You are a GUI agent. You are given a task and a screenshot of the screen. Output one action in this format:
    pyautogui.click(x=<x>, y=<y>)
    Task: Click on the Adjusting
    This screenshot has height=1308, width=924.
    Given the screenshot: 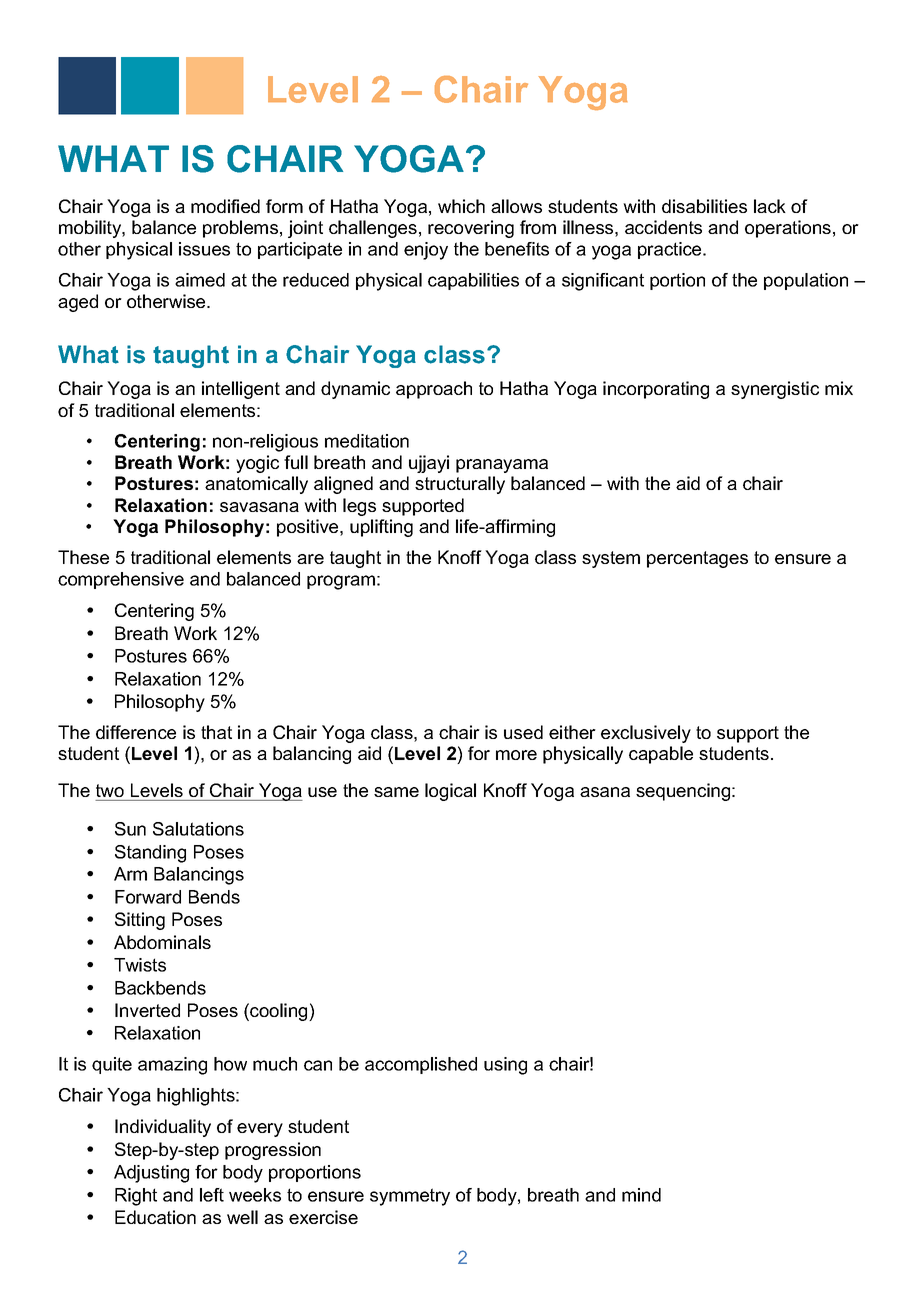 What is the action you would take?
    pyautogui.click(x=151, y=1174)
